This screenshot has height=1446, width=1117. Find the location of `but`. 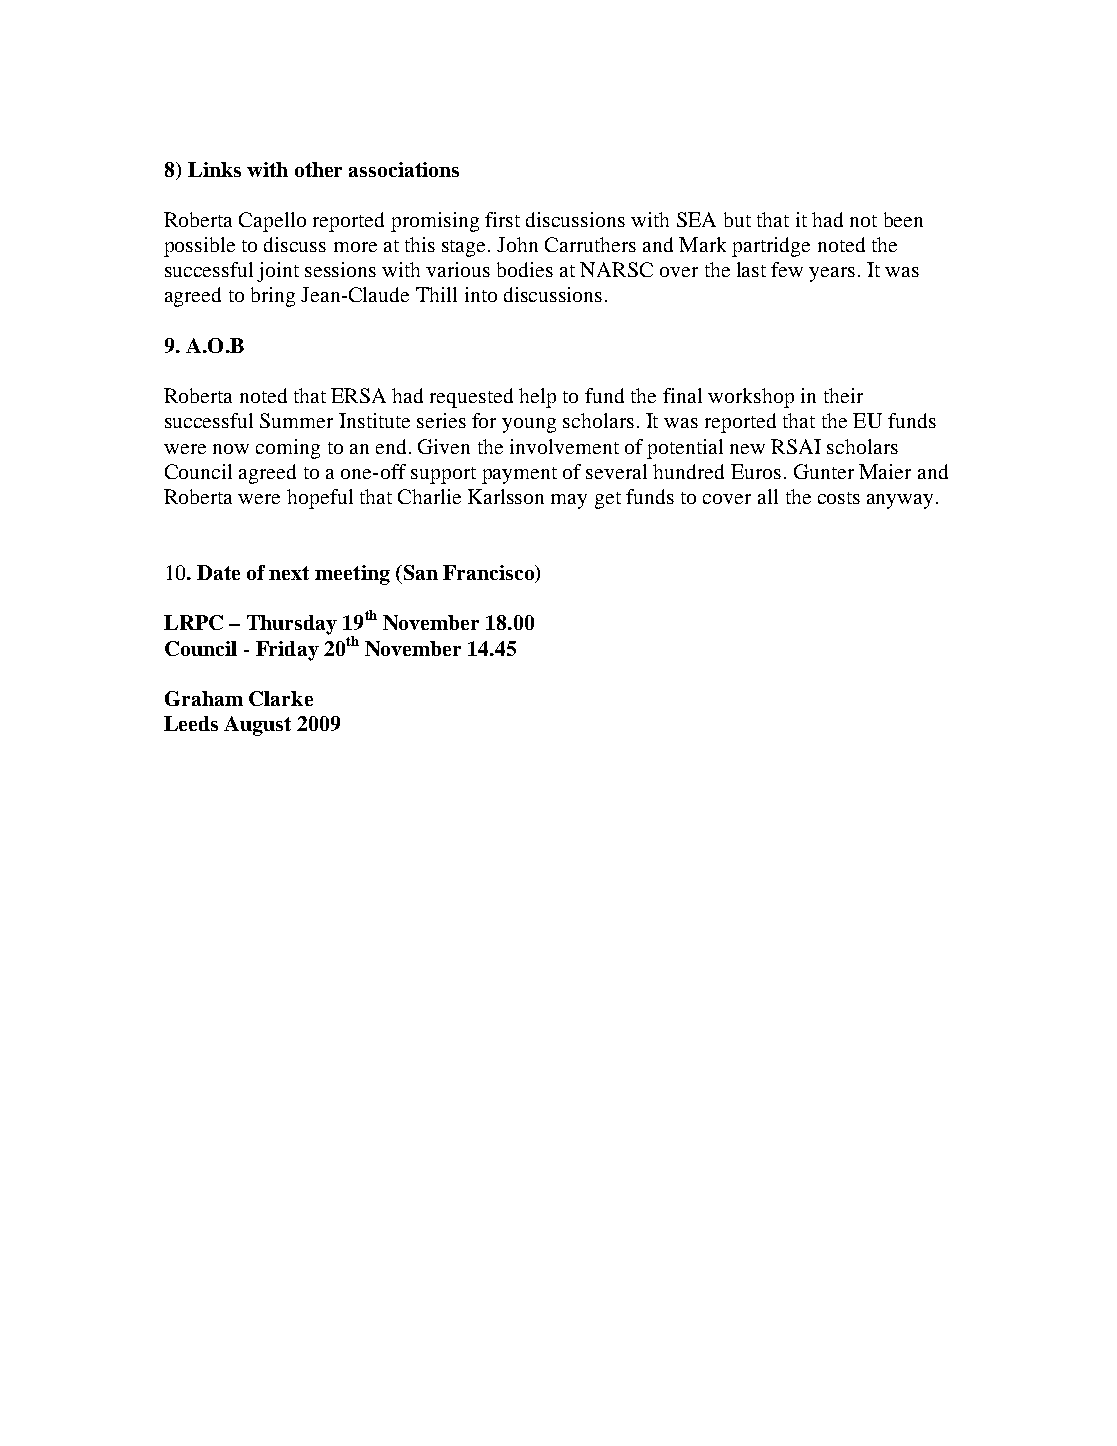

but is located at coordinates (737, 219).
